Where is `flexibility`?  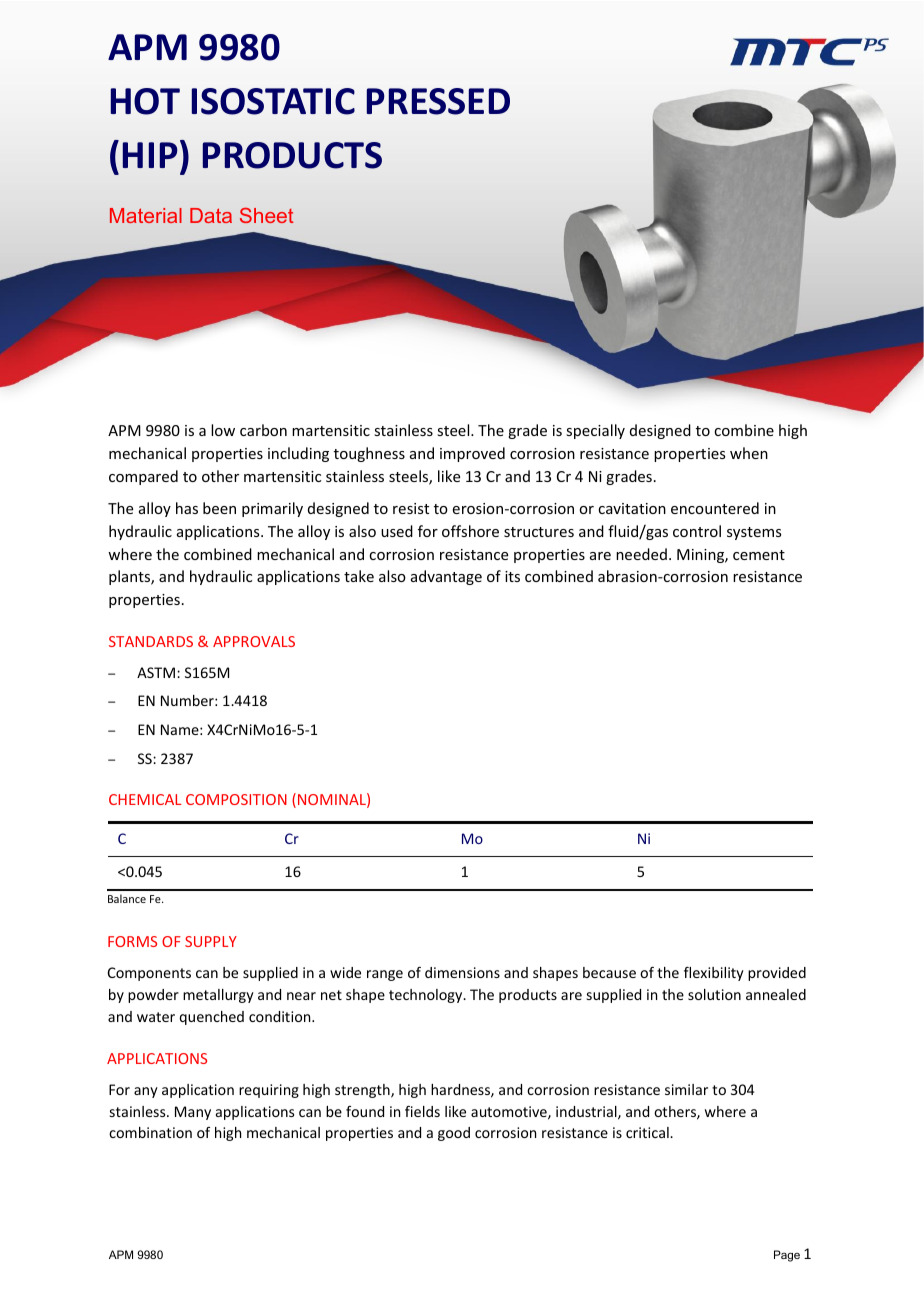 flexibility is located at coordinates (714, 974).
